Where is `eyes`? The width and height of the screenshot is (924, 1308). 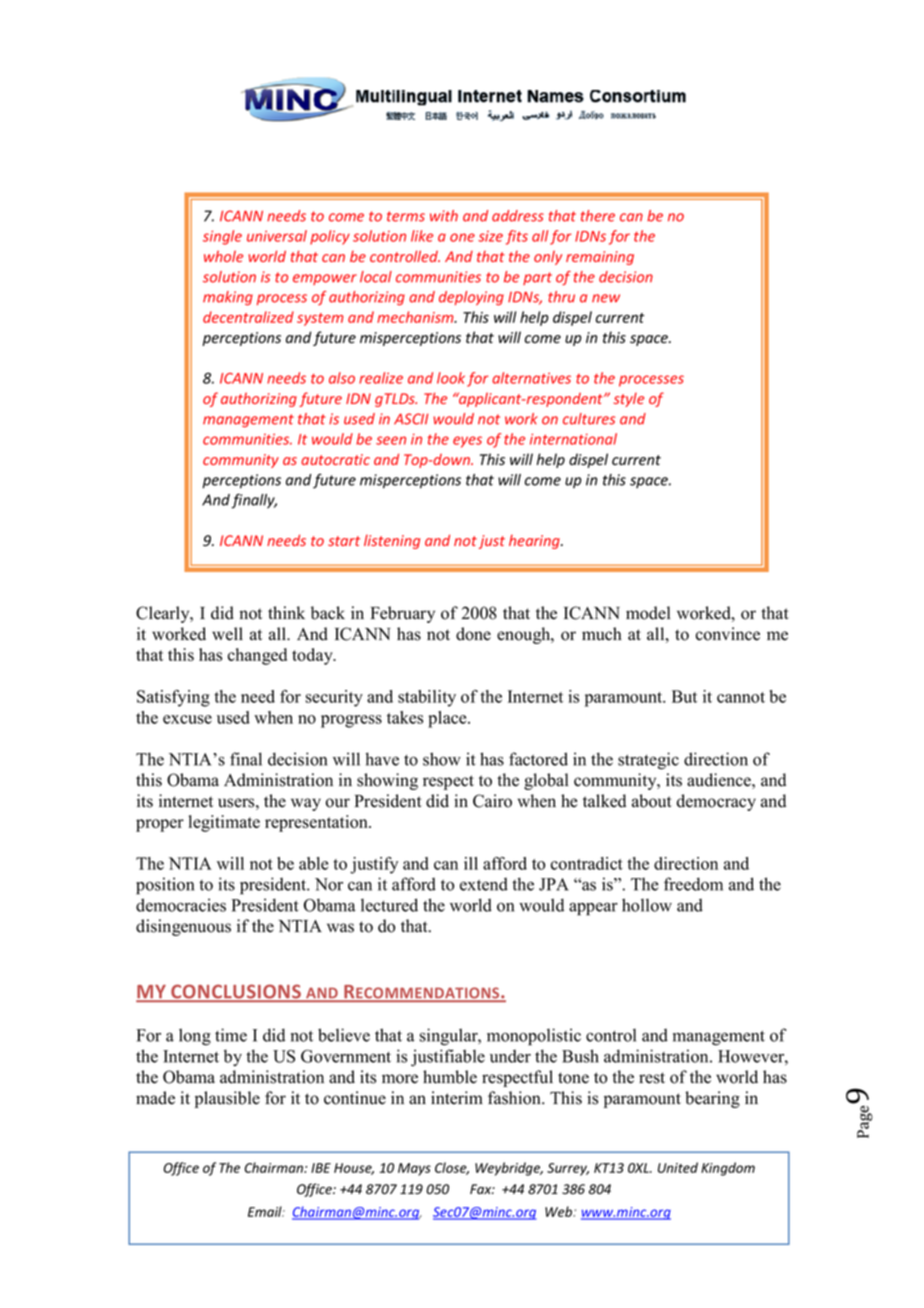
eyes is located at coordinates (467, 442).
